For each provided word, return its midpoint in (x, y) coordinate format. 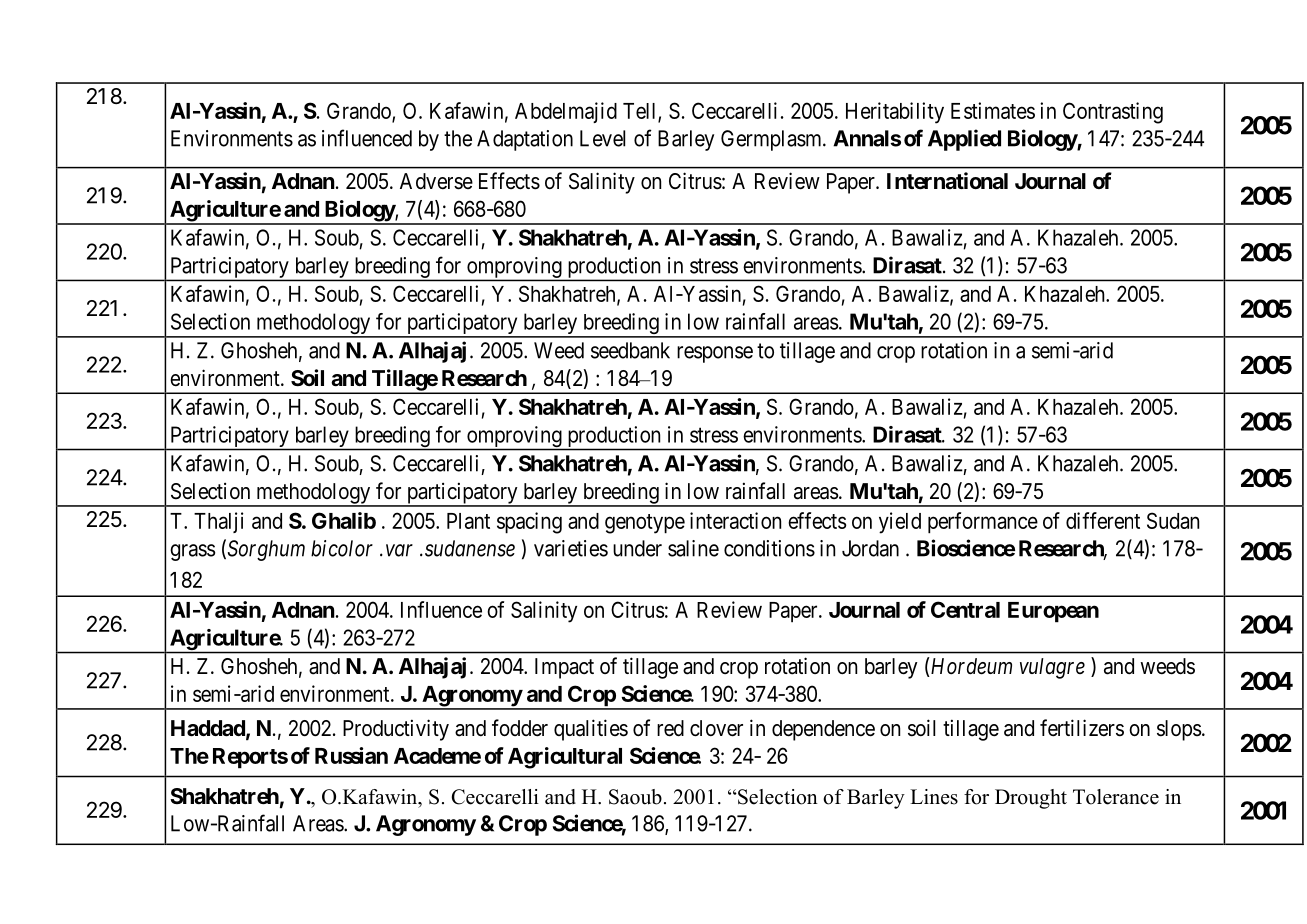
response (715, 354)
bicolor (342, 548)
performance (983, 523)
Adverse (436, 181)
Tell (641, 112)
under (637, 548)
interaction (735, 520)
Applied (964, 140)
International (947, 181)
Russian (351, 755)
